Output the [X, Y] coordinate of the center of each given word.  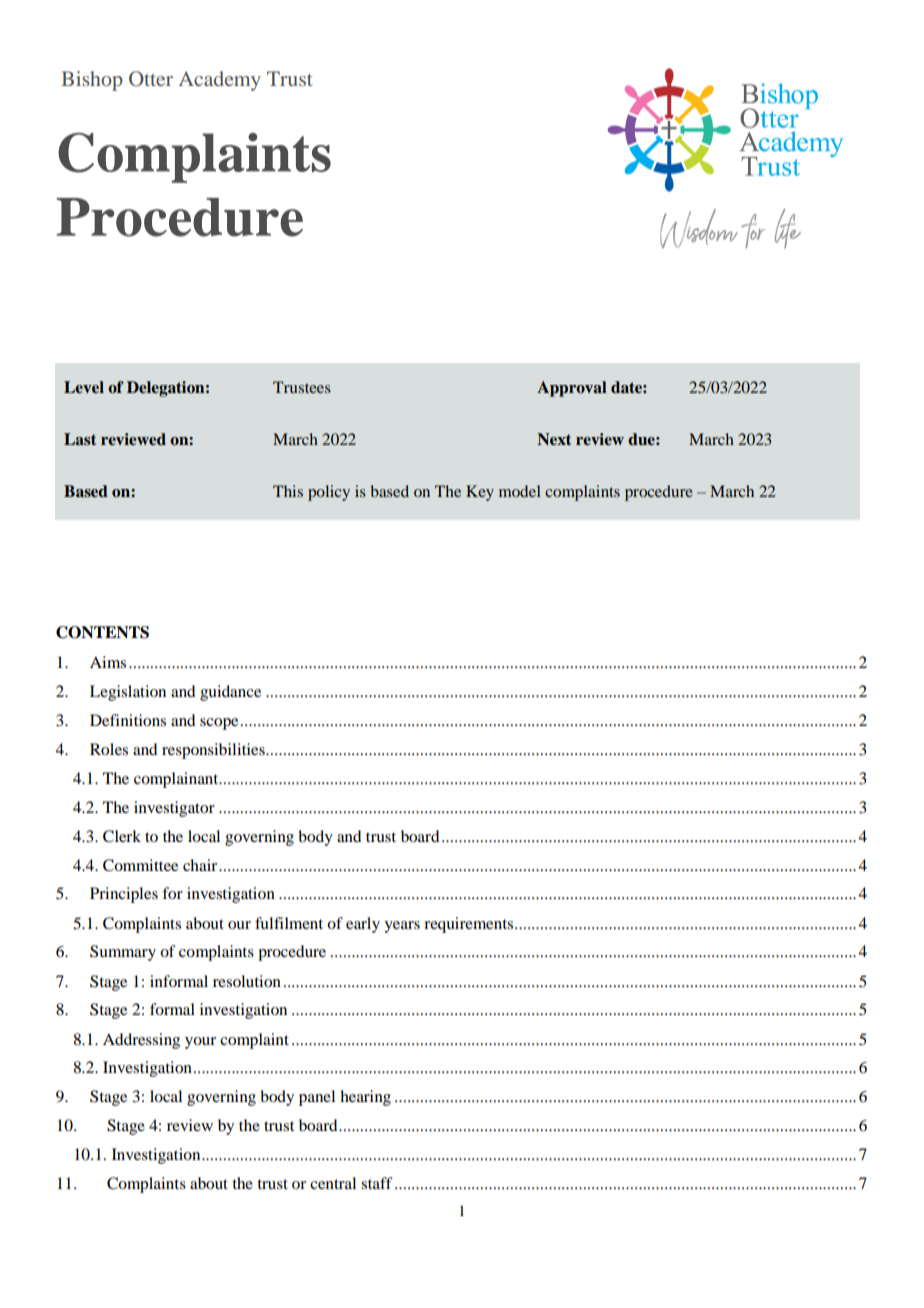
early [363, 925]
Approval [572, 389]
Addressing [141, 1041]
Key [480, 493]
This [288, 491]
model [520, 491]
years [402, 927]
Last [80, 439]
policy [329, 493]
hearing [365, 1098]
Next [554, 439]
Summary [123, 953]
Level [84, 387]
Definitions [128, 720]
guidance [230, 693]
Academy [220, 81]
